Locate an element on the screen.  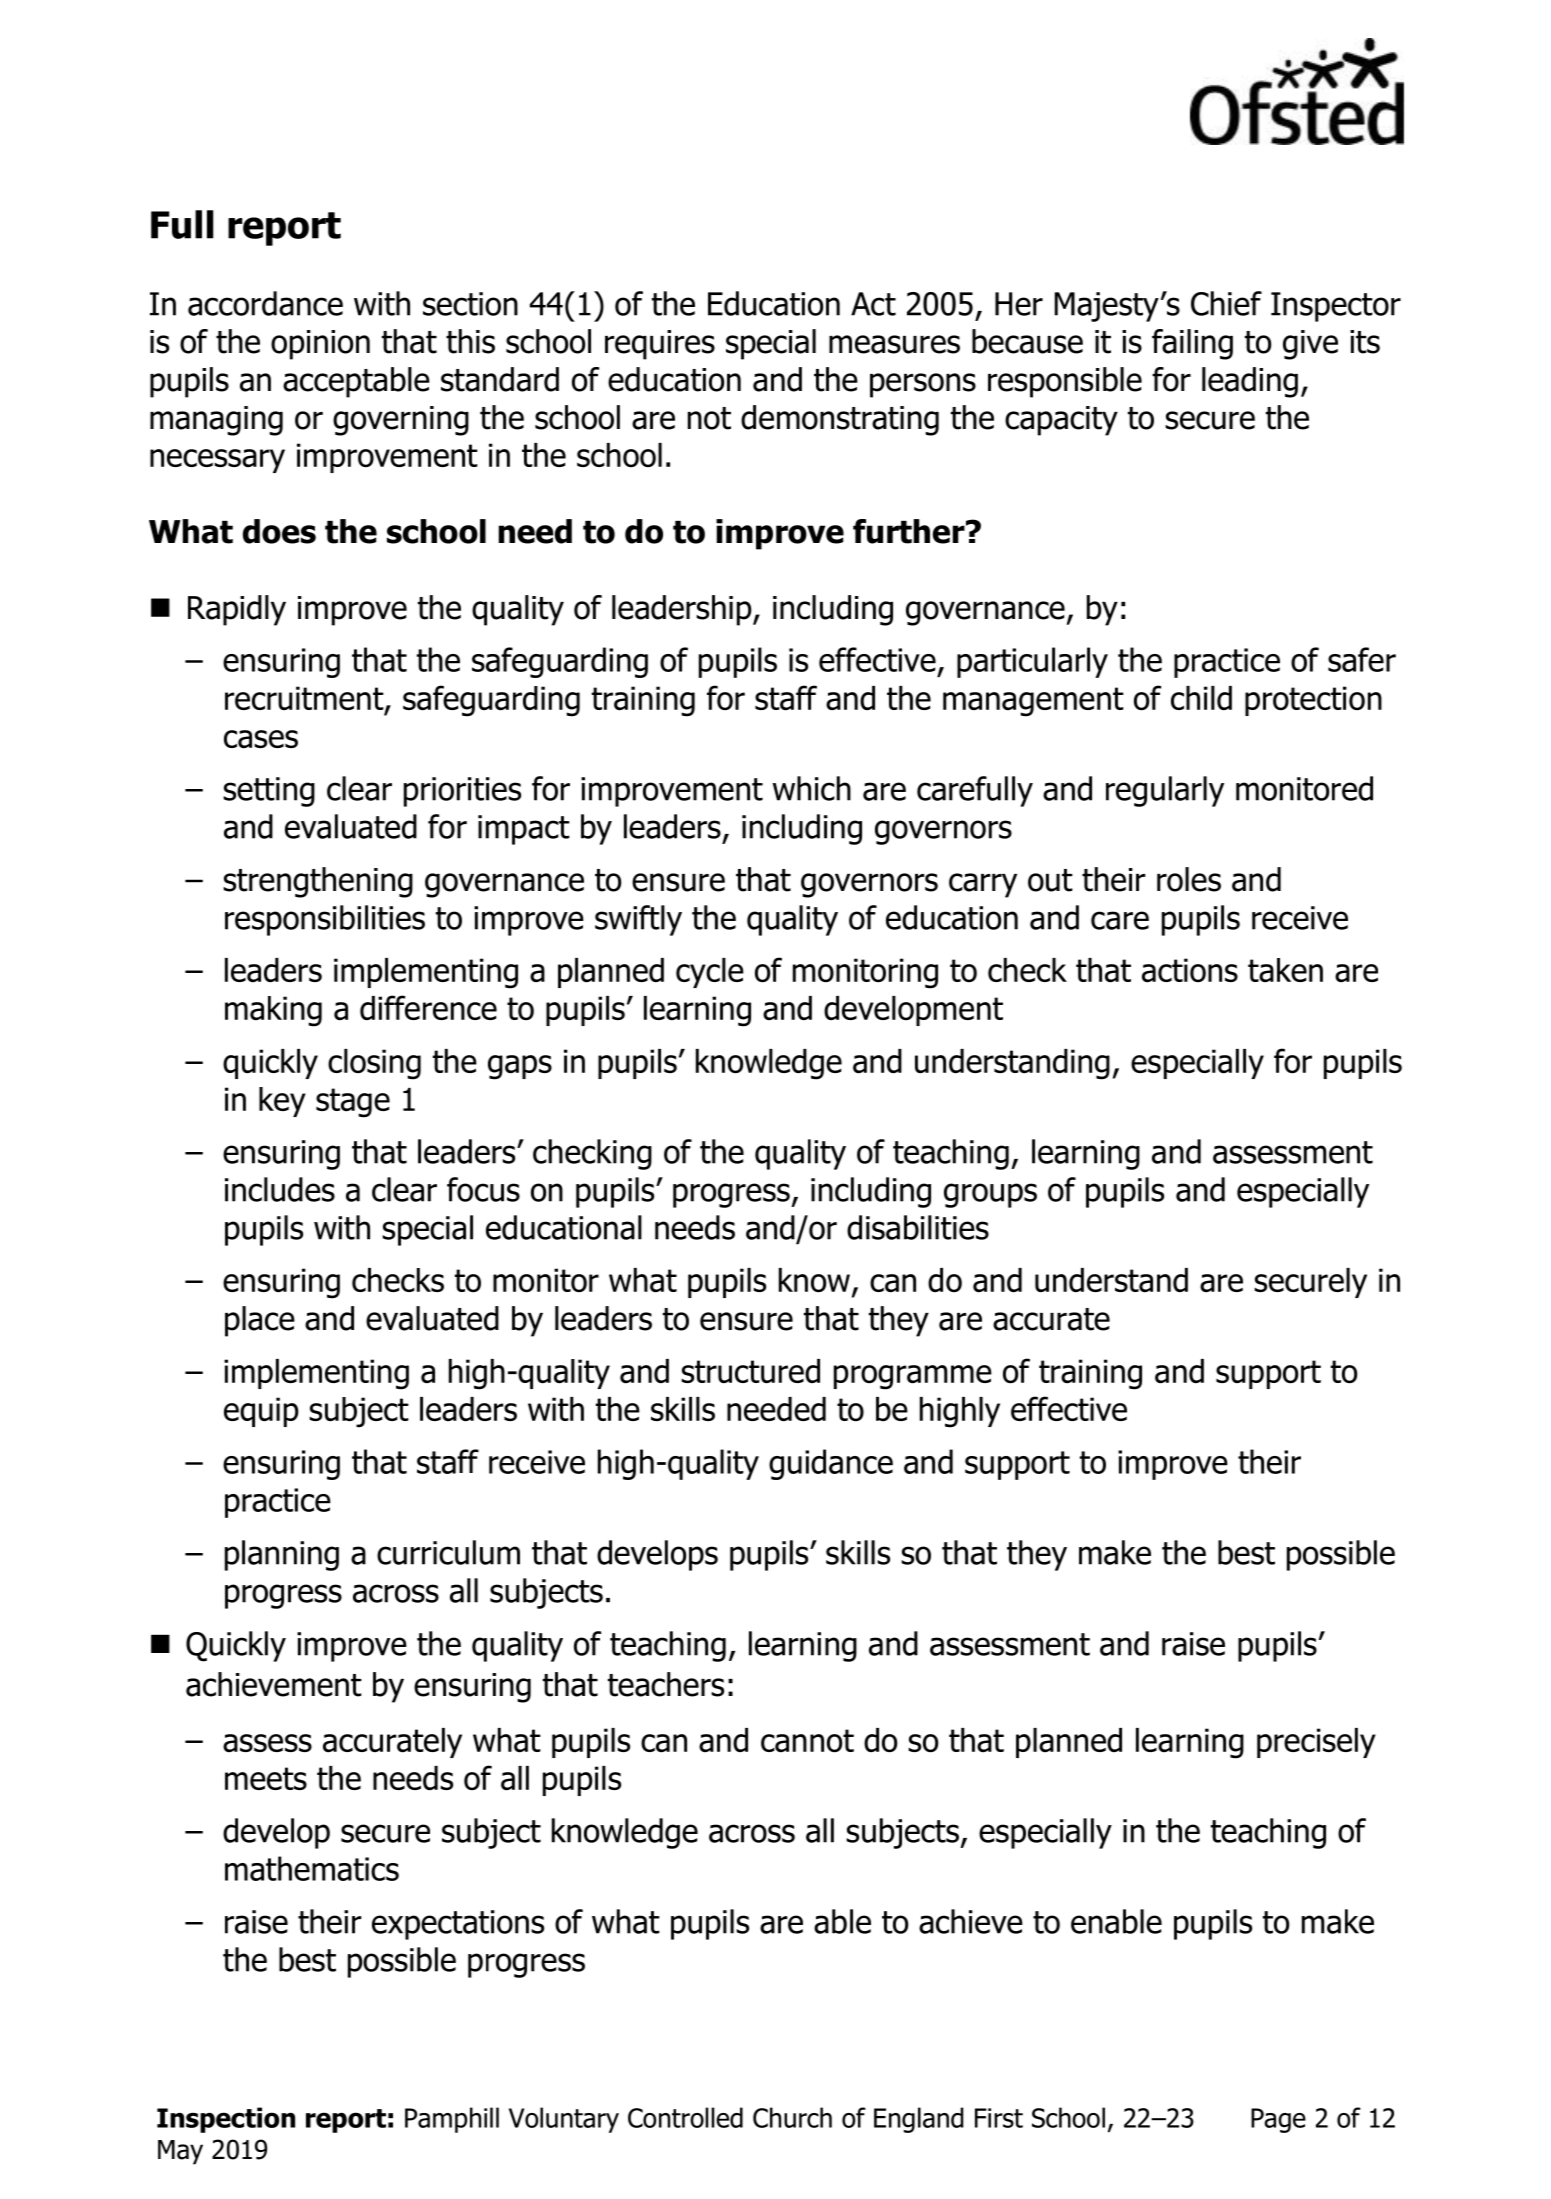
includes is located at coordinates (280, 1189).
